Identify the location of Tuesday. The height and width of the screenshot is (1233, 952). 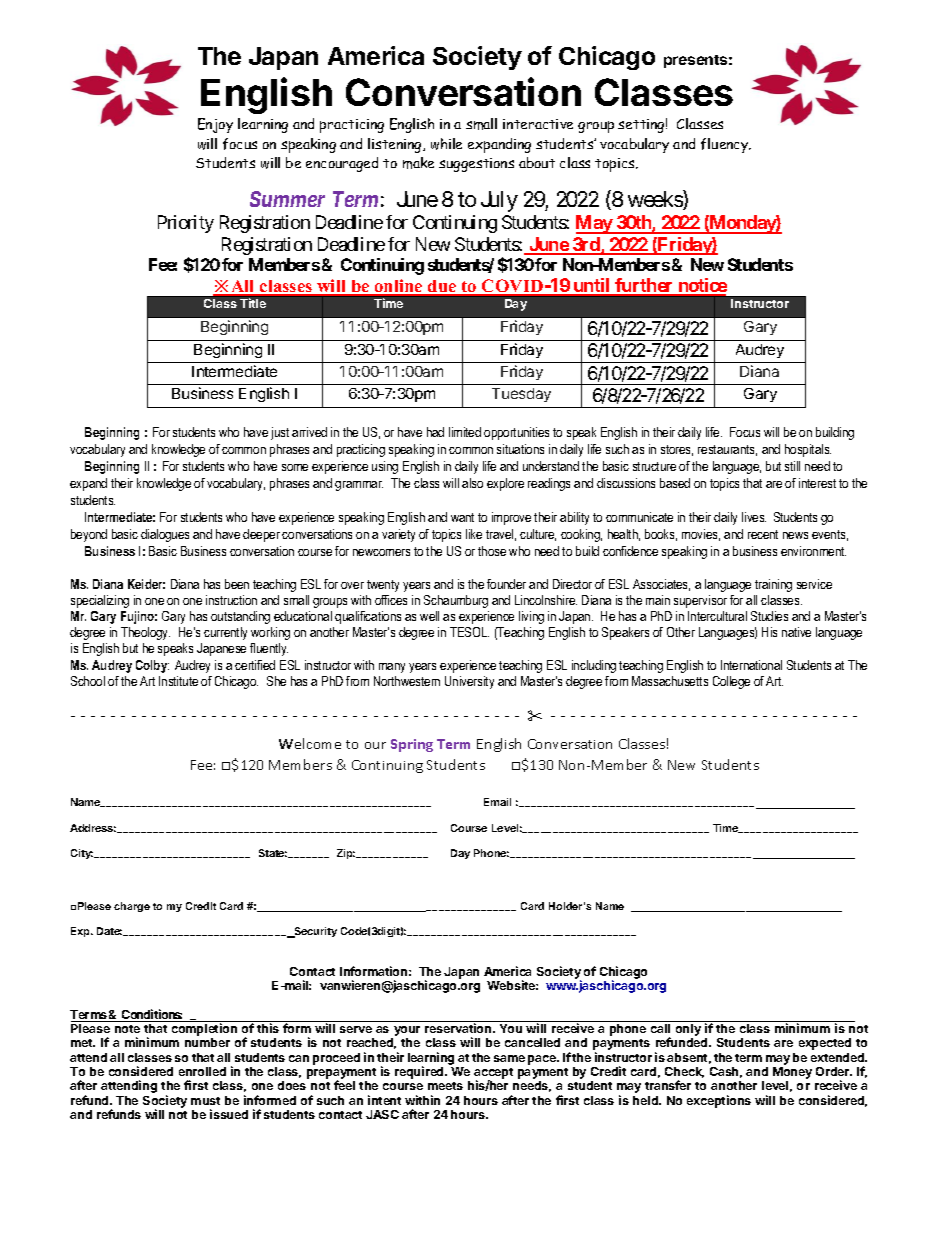
(521, 395).
